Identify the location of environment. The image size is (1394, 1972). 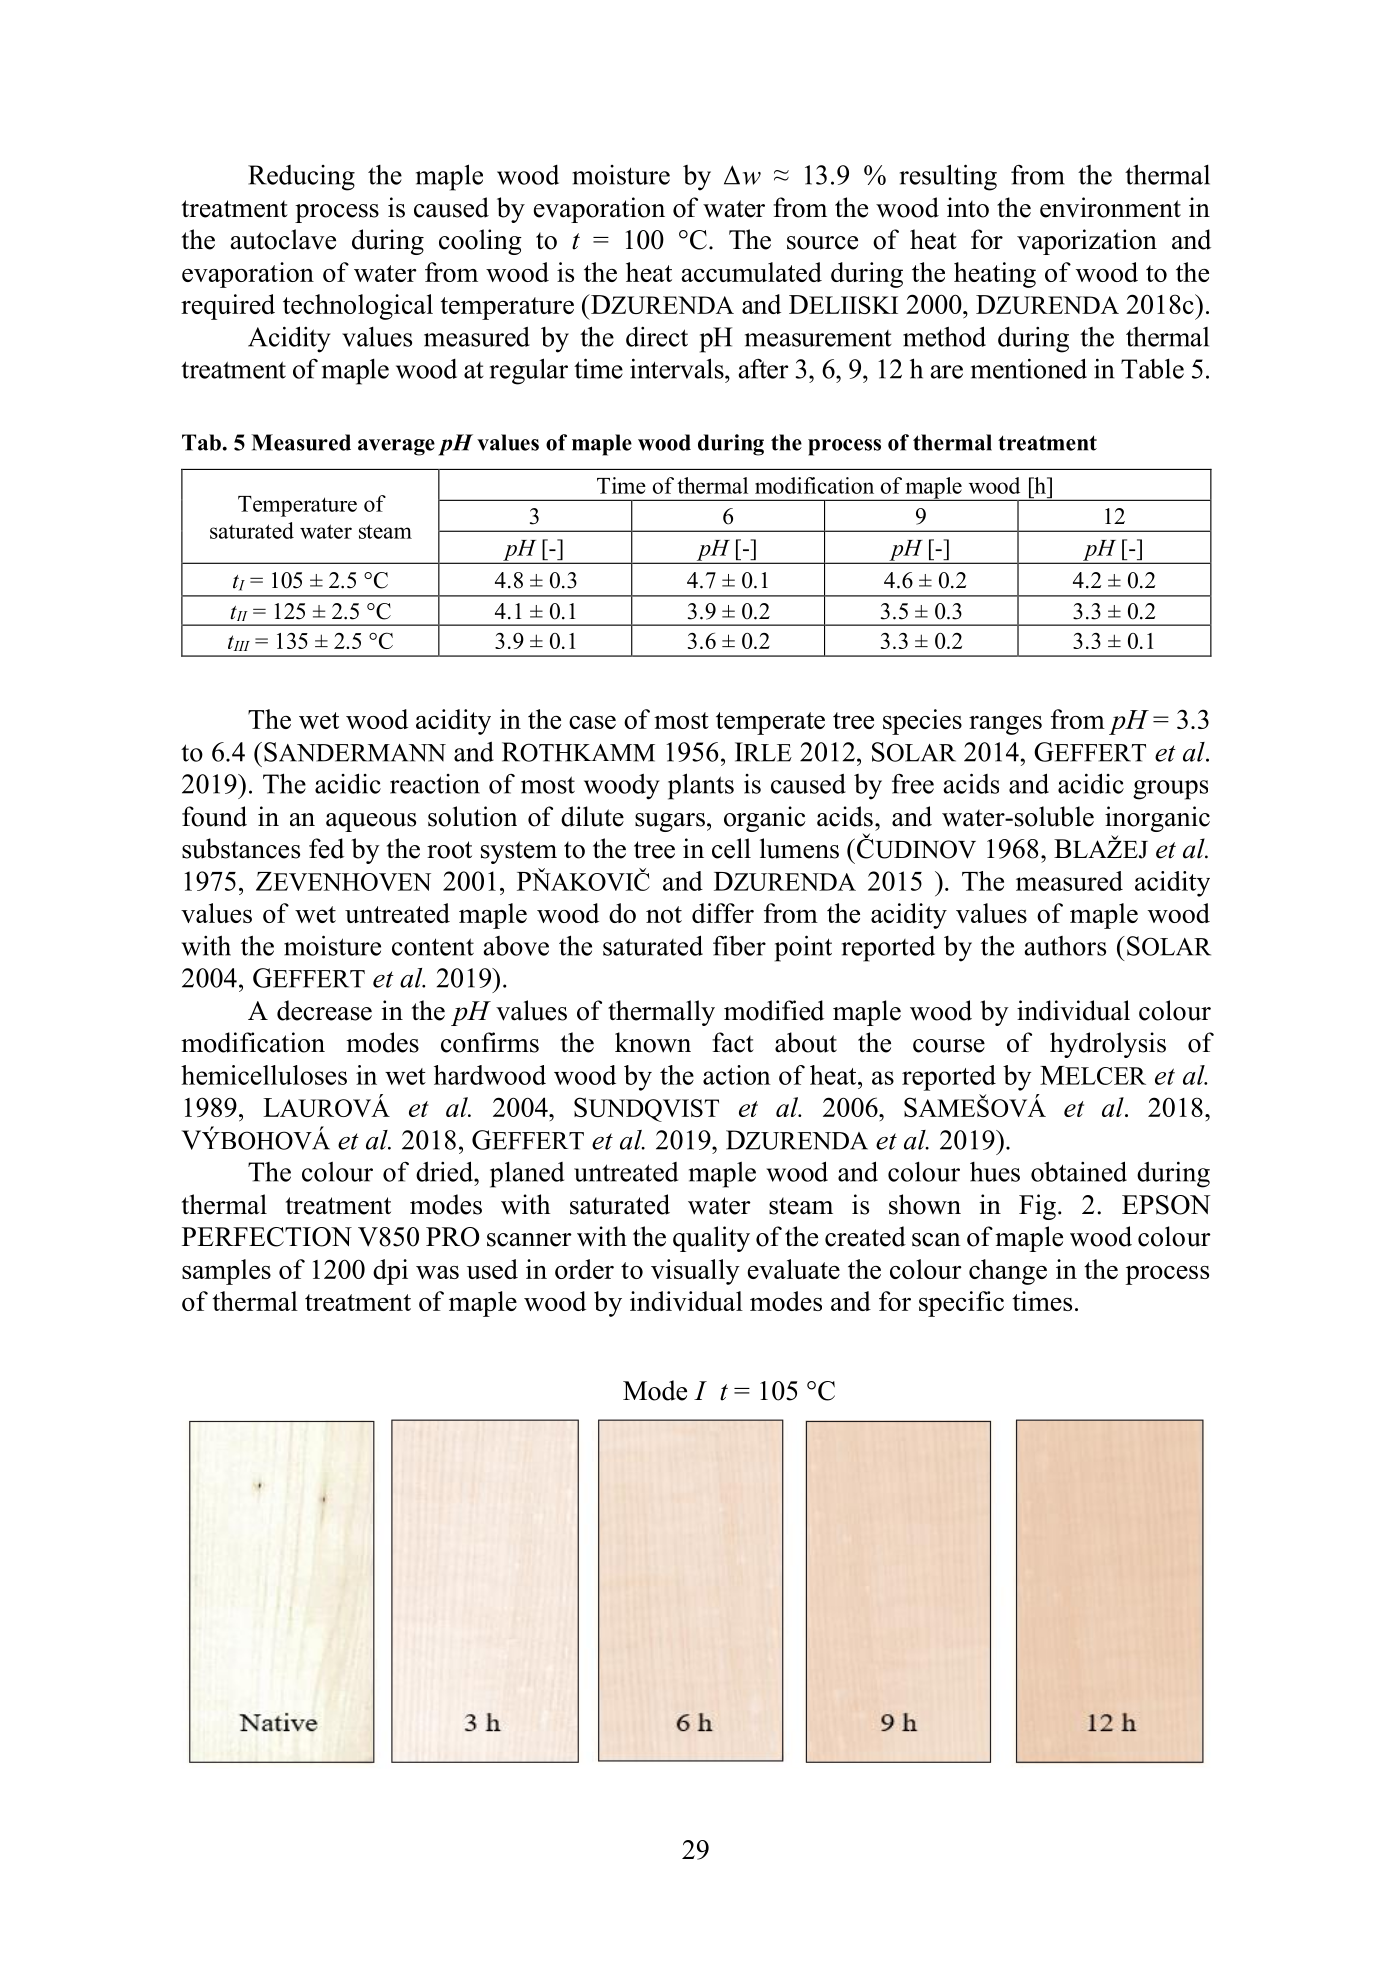
(1110, 207).
